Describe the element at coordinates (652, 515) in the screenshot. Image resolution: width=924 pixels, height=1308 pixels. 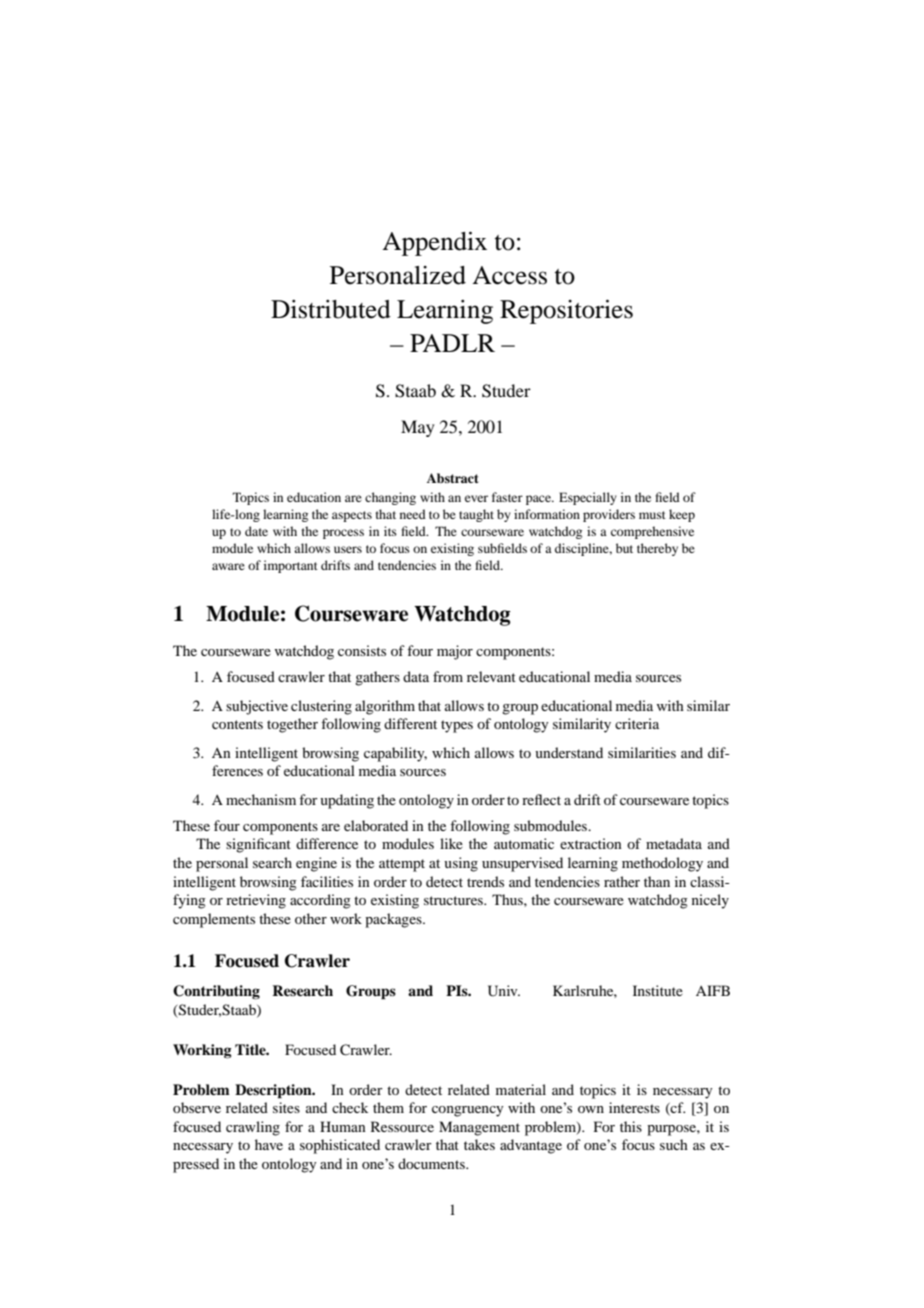
I see `must` at that location.
